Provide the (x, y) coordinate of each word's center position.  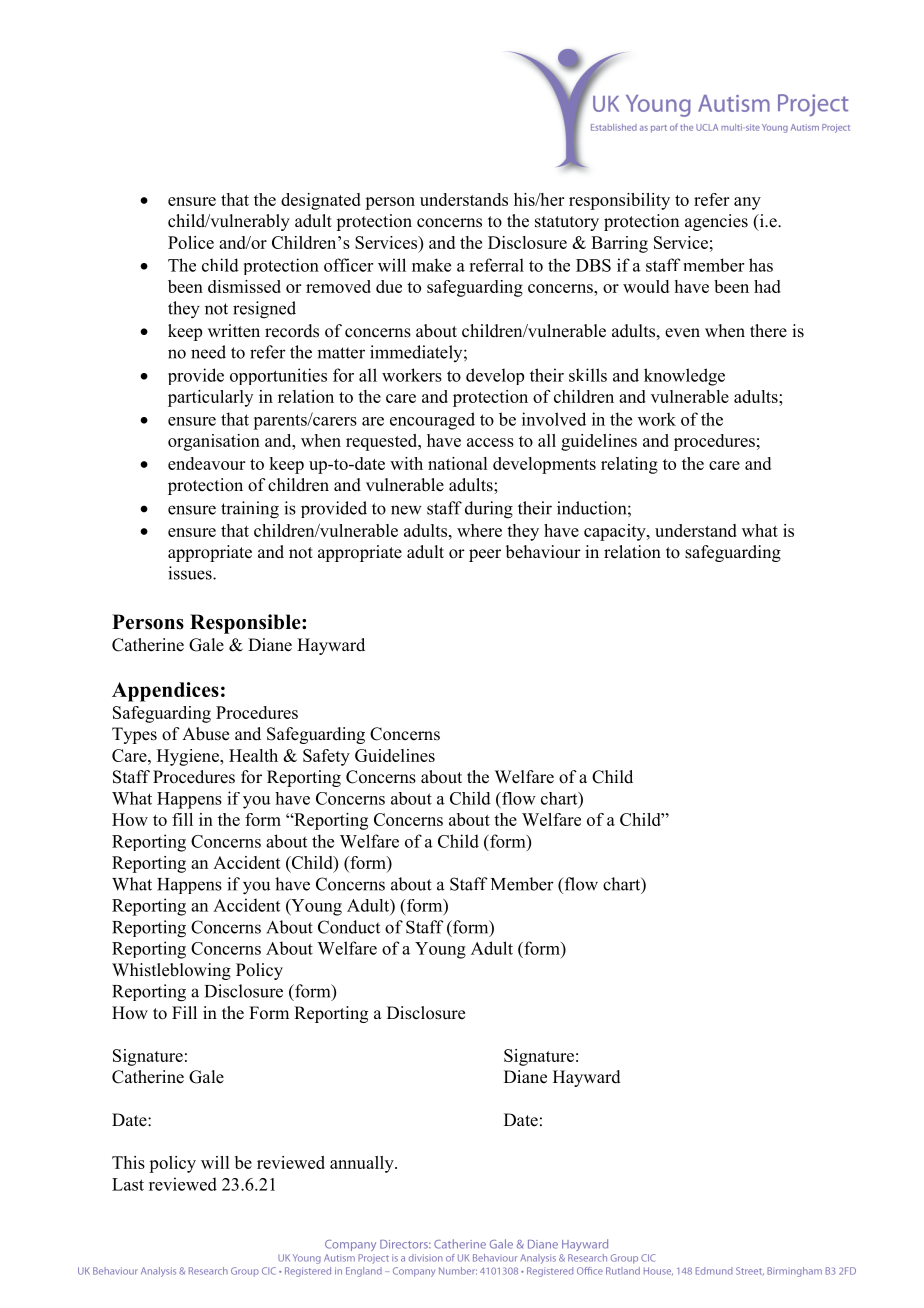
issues (191, 573)
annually (363, 1164)
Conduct (349, 927)
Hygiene (189, 757)
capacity (616, 532)
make (431, 265)
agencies (716, 222)
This (128, 1162)
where (479, 530)
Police (191, 242)
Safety (326, 757)
